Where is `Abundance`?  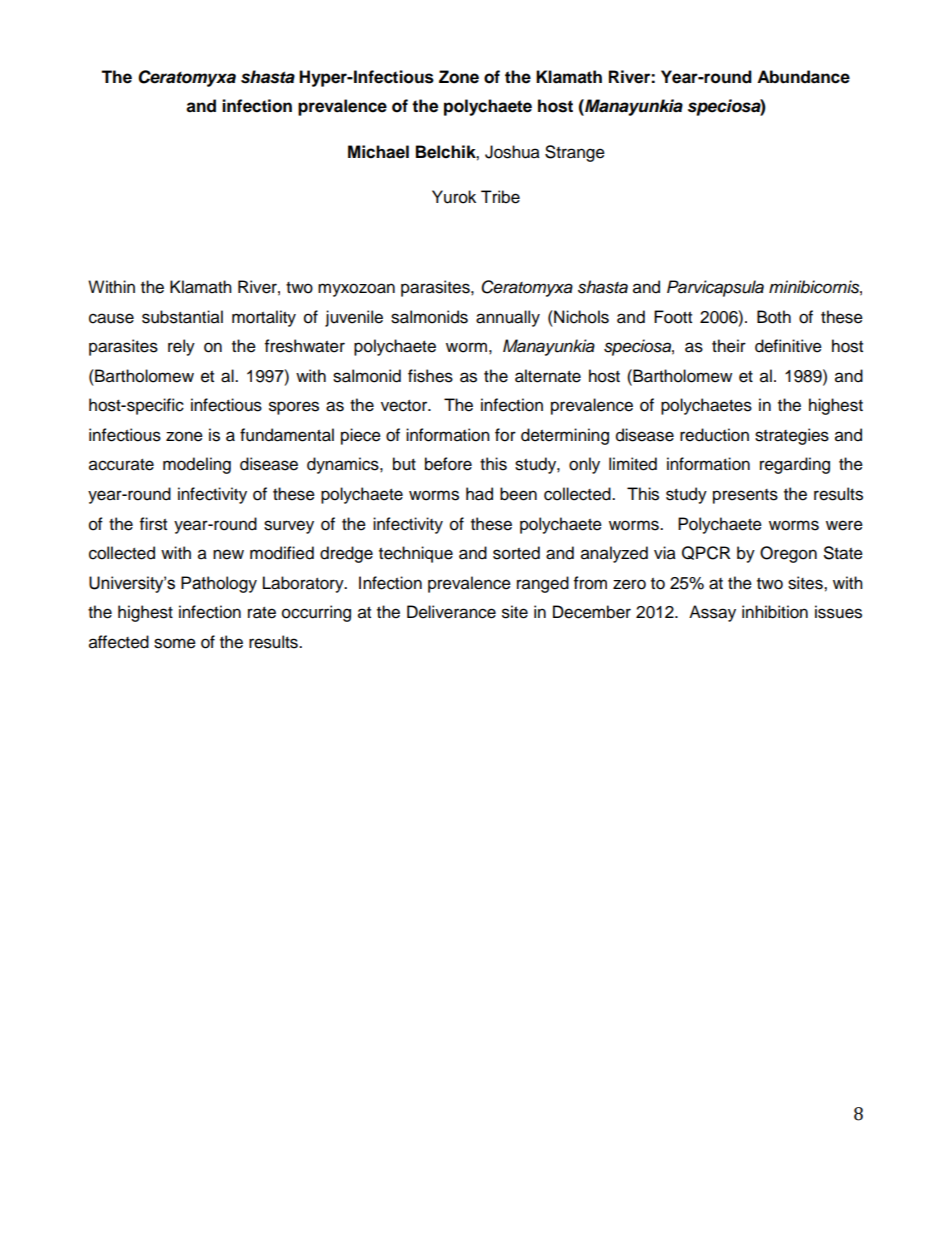 Abundance is located at coordinates (803, 77).
